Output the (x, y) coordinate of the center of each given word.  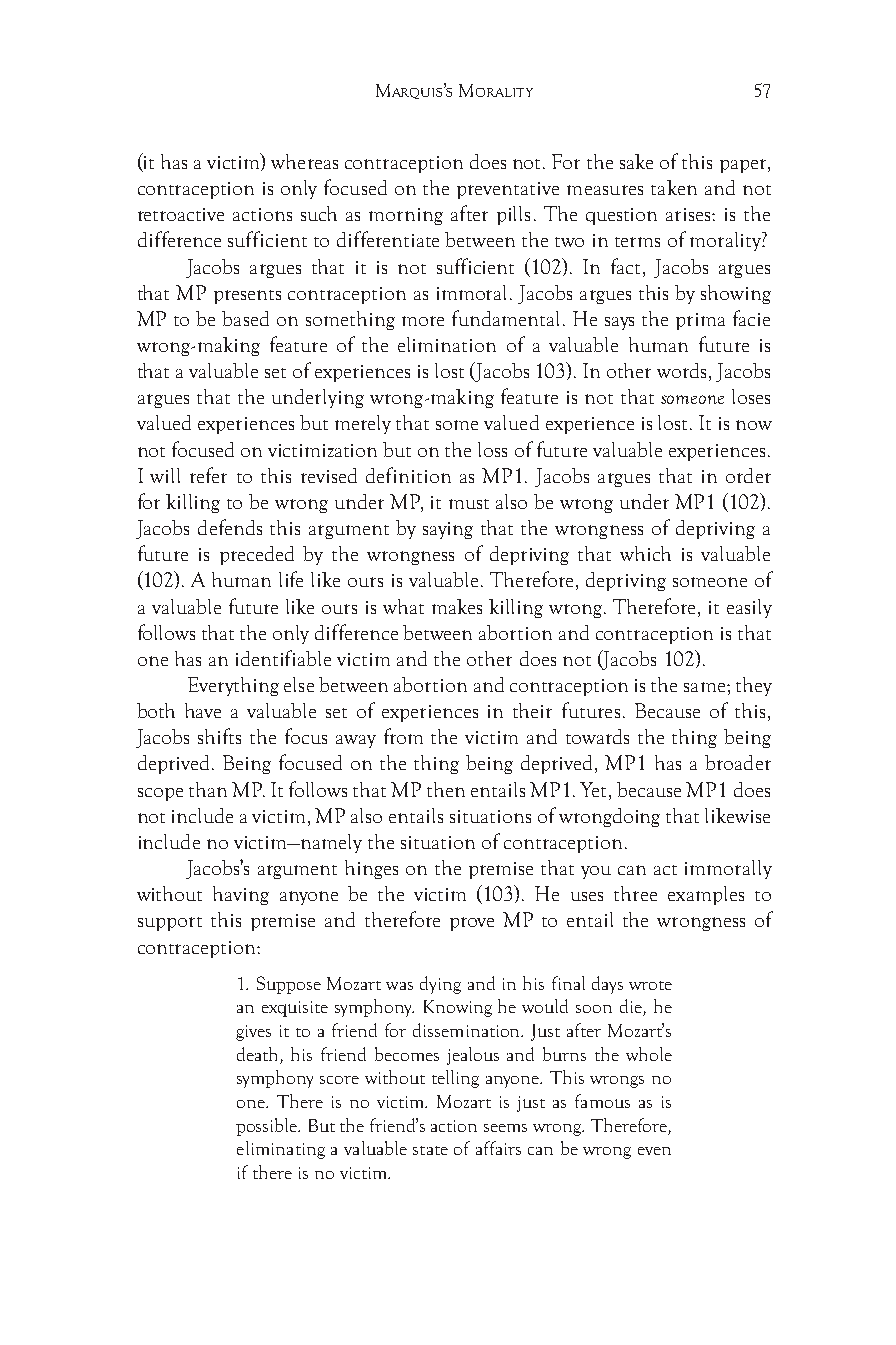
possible (268, 1127)
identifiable (283, 658)
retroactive (181, 214)
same (706, 687)
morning (406, 216)
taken (674, 187)
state (430, 1150)
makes (457, 606)
